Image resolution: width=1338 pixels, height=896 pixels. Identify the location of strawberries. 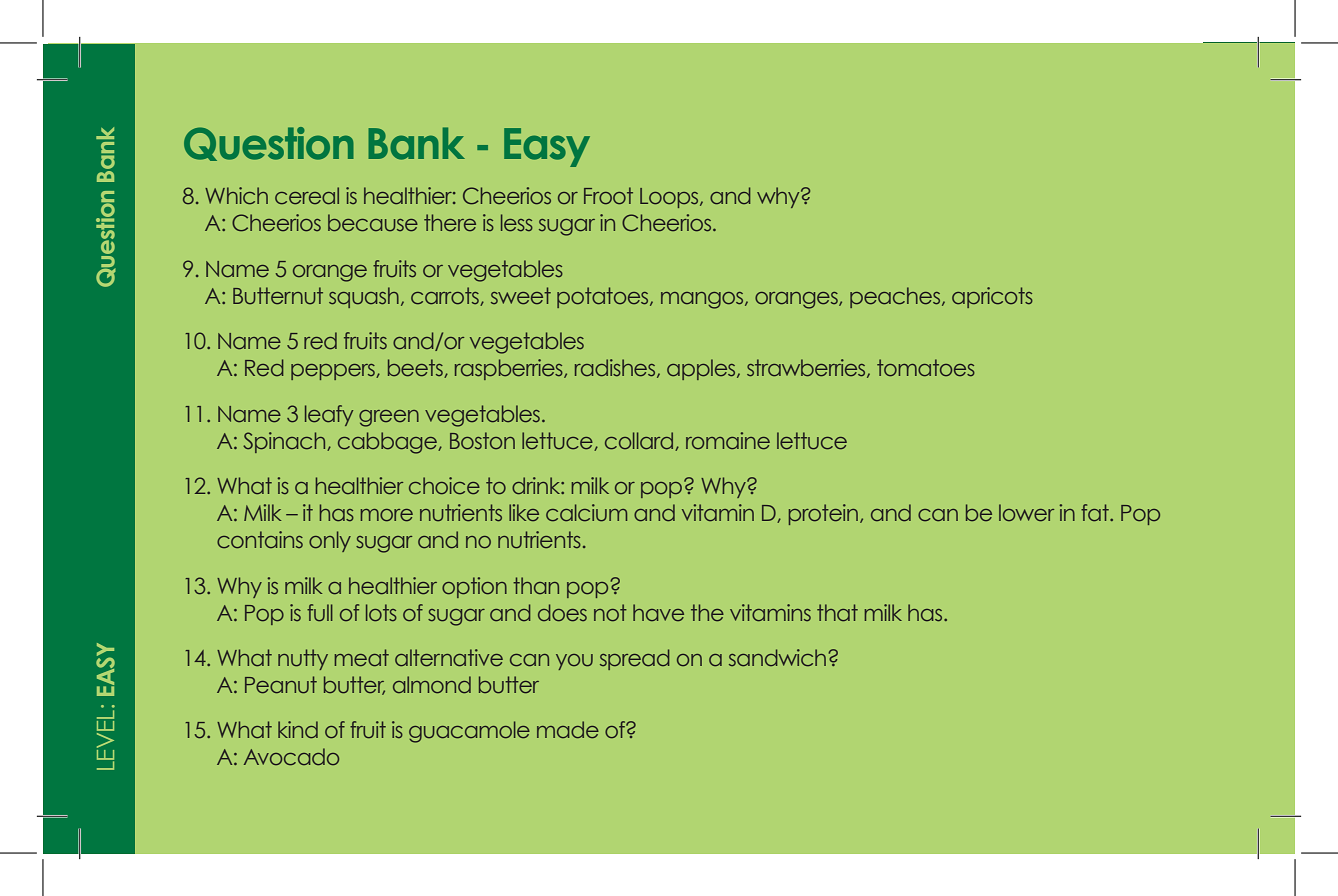
(807, 368).
